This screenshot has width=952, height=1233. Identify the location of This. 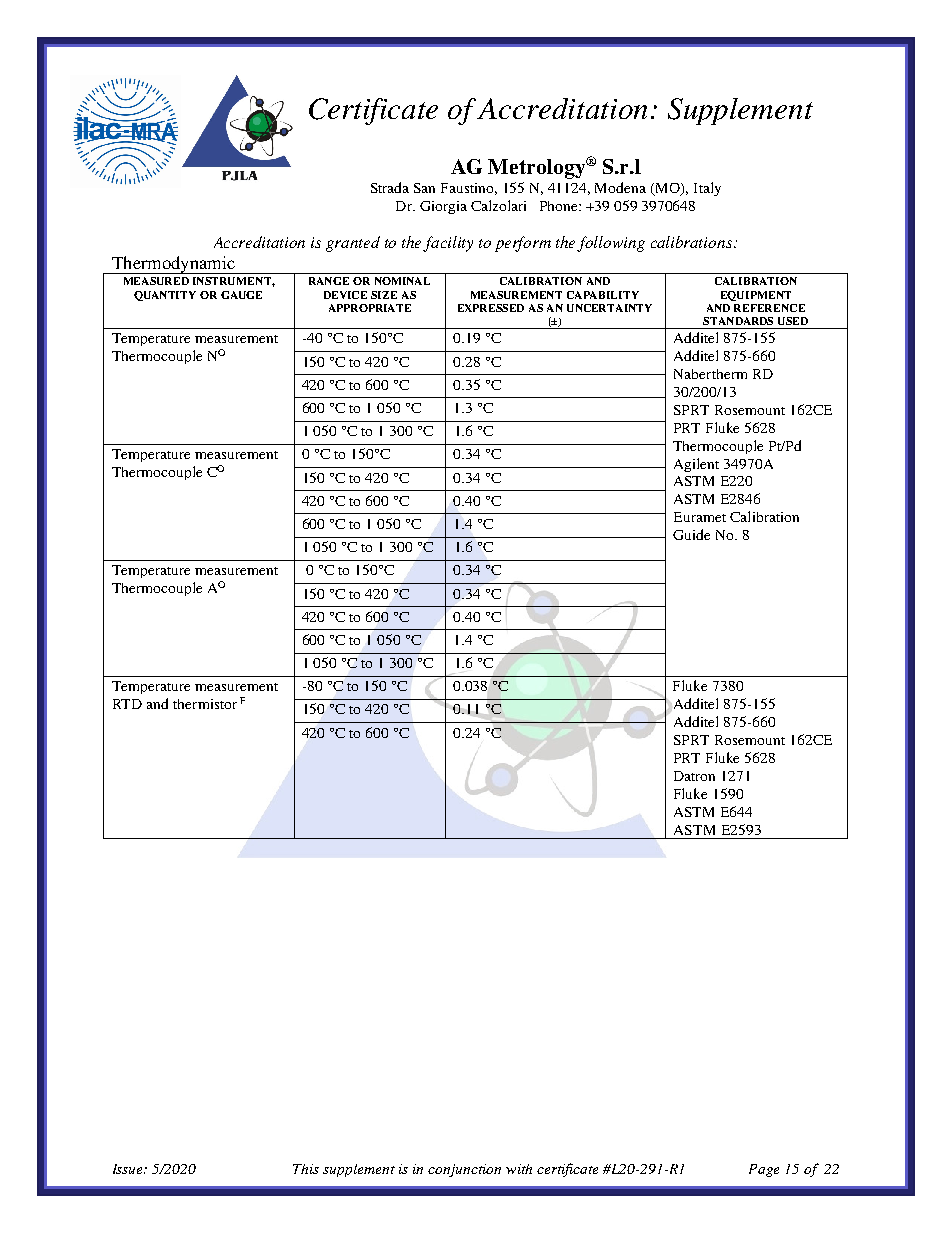
(306, 1169).
